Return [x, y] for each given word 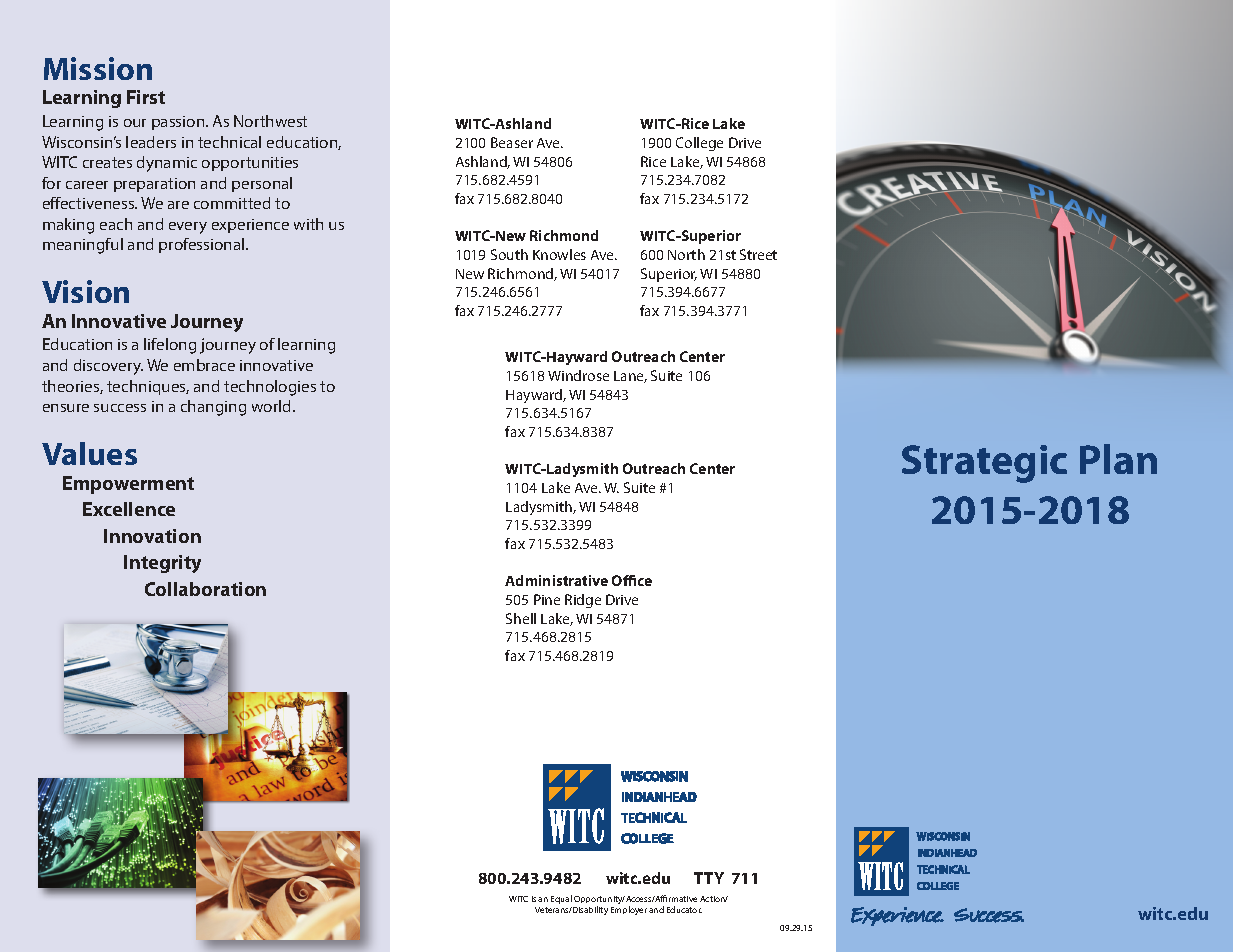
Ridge [583, 601]
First [146, 97]
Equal [561, 899]
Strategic [984, 464]
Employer [629, 910]
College [699, 144]
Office [632, 580]
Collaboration [205, 589]
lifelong [170, 346]
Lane [630, 377]
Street [758, 254]
